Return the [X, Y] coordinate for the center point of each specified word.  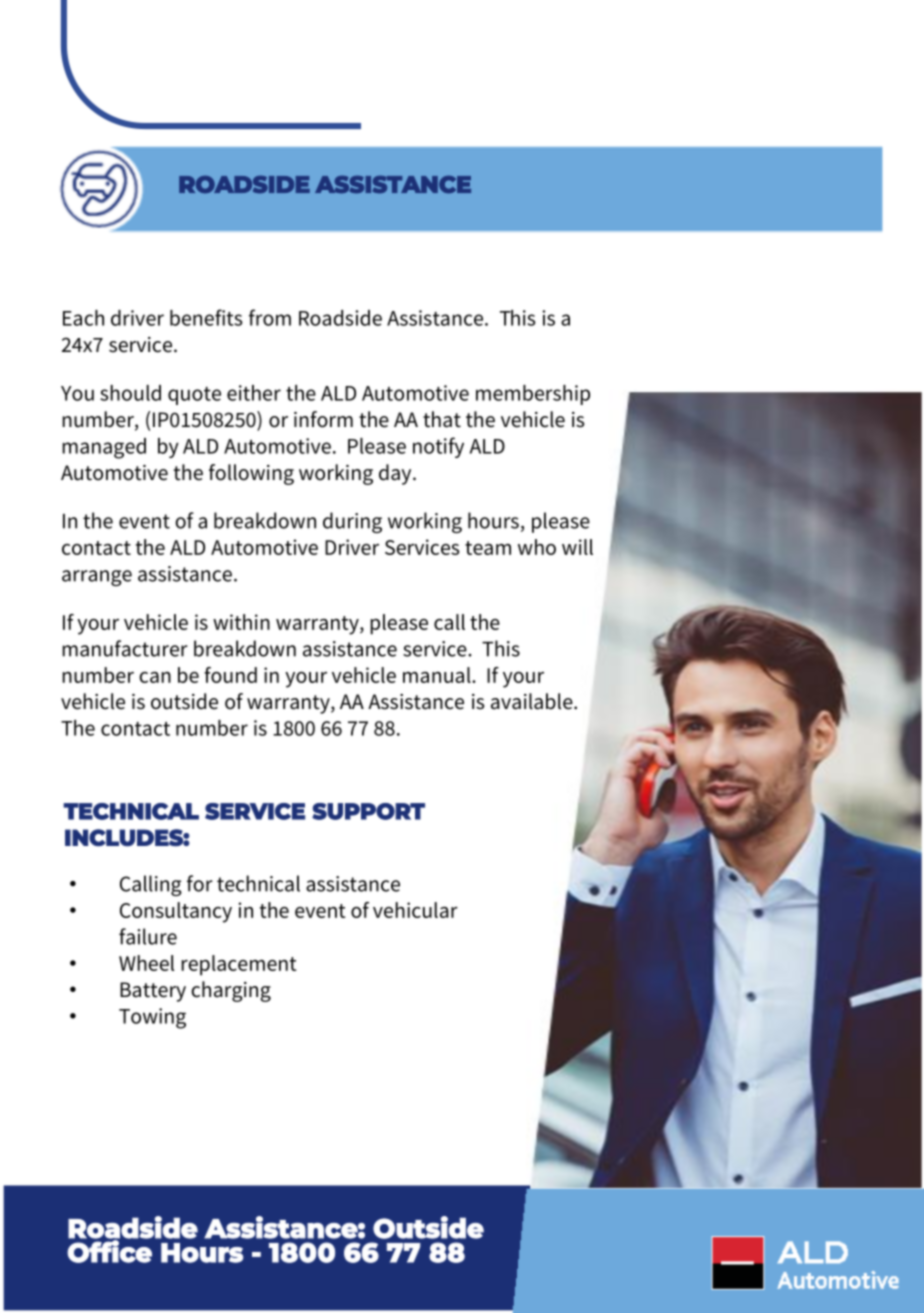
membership [533, 395]
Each [83, 318]
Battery [153, 992]
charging [231, 991]
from [270, 317]
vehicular [415, 910]
